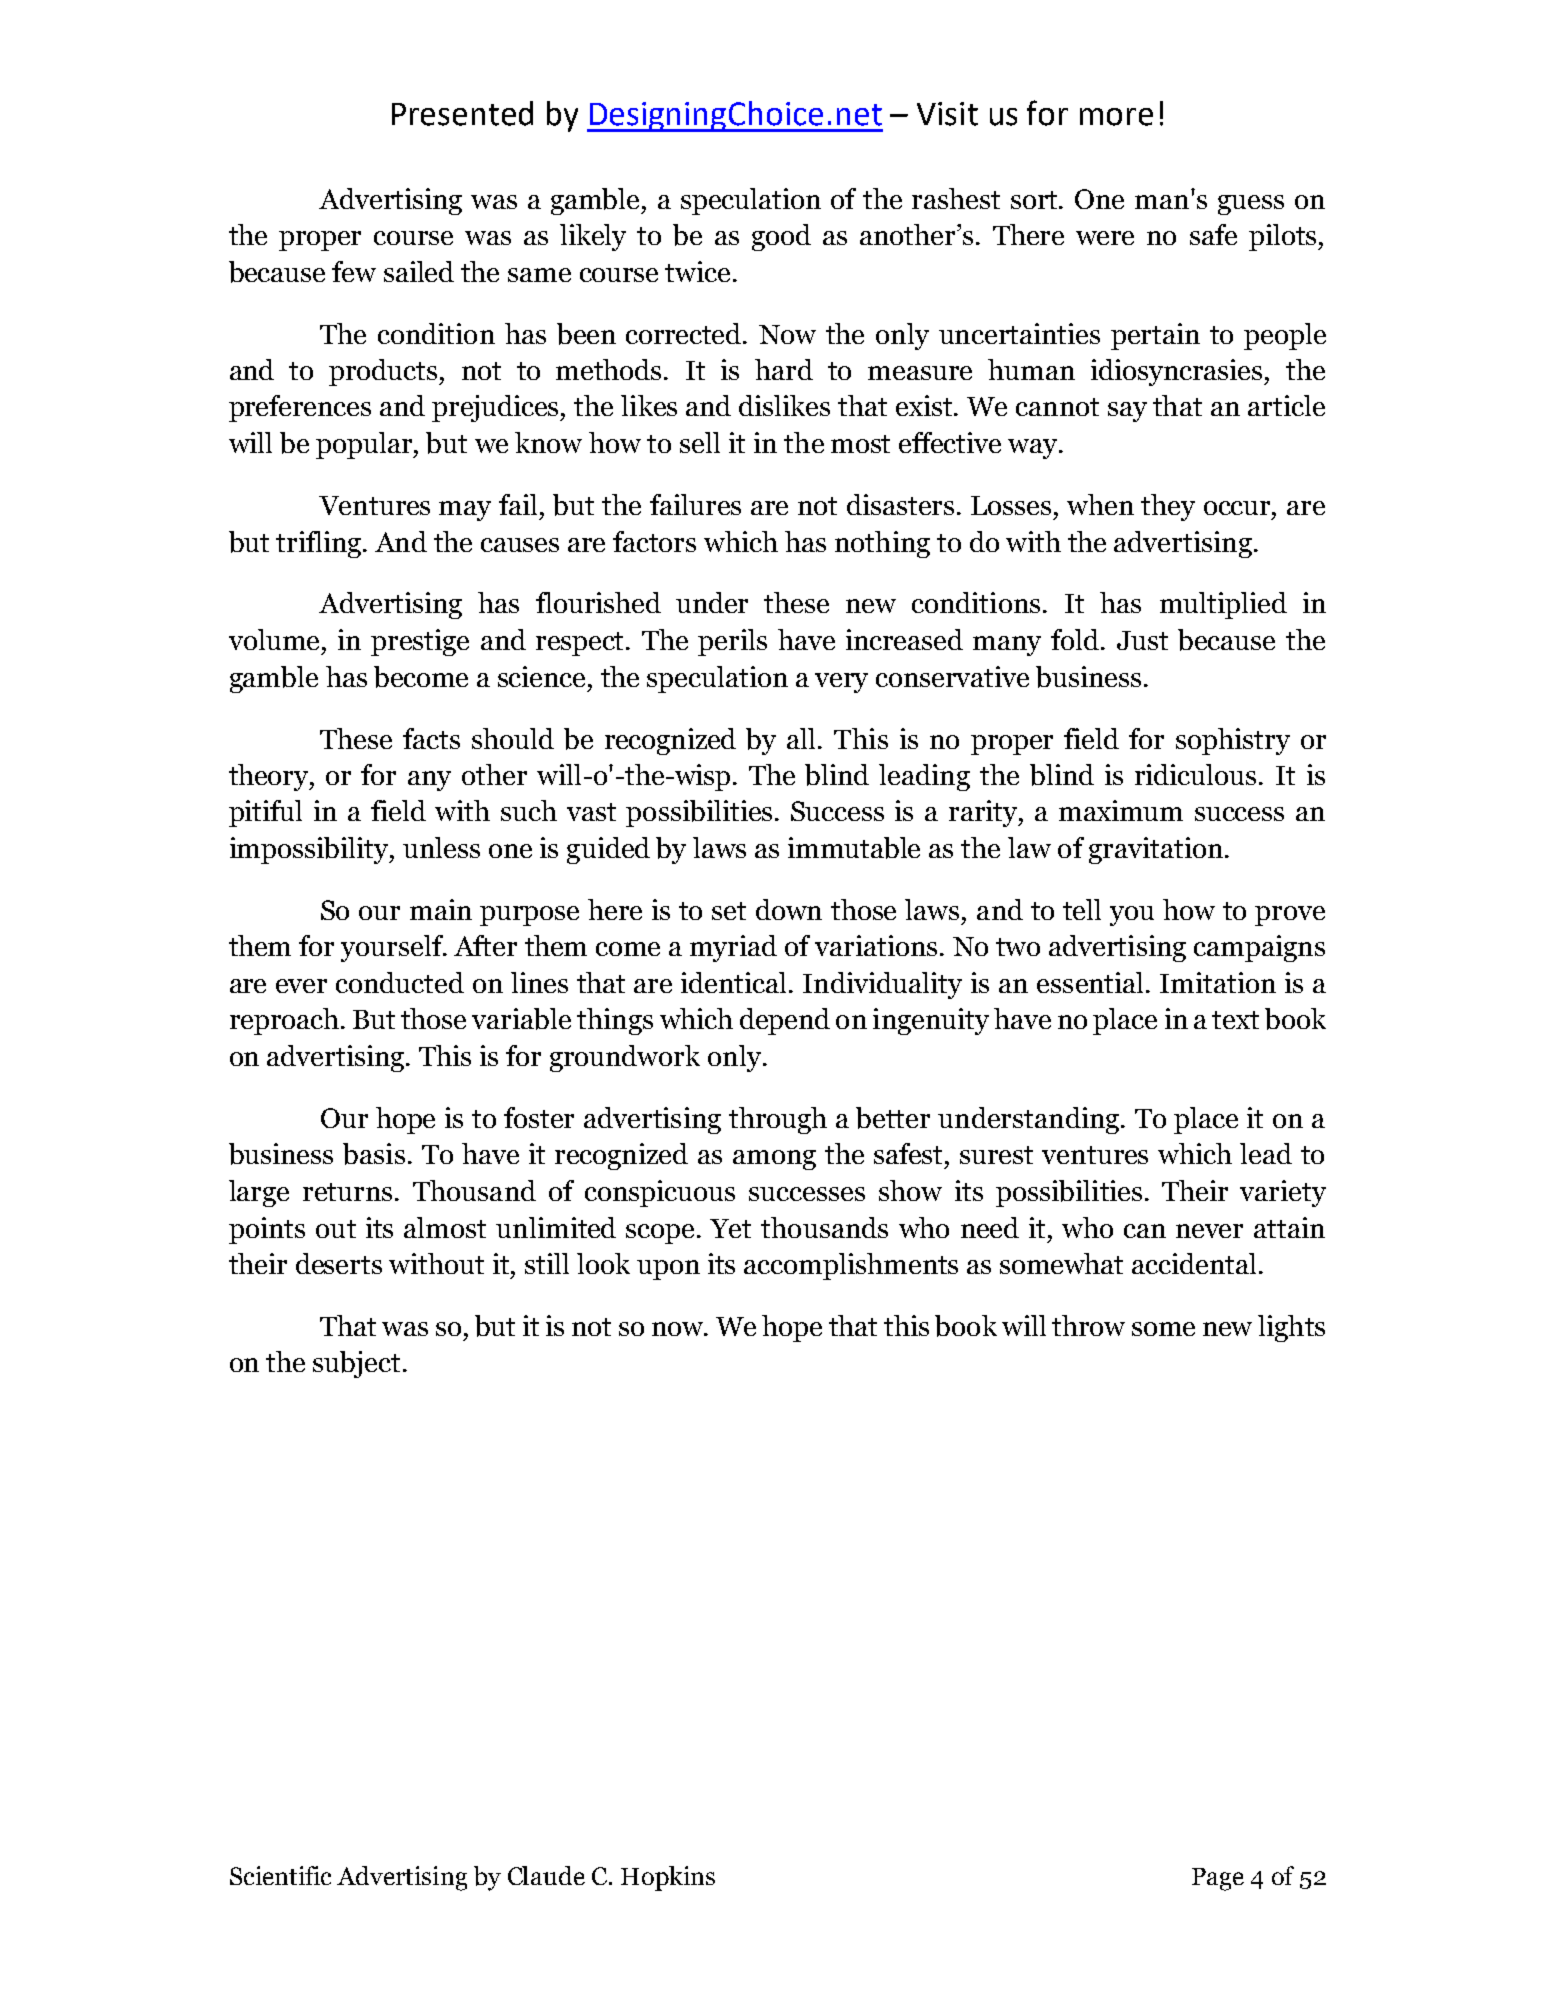  Describe the element at coordinates (462, 113) in the image. I see `Presented` at that location.
